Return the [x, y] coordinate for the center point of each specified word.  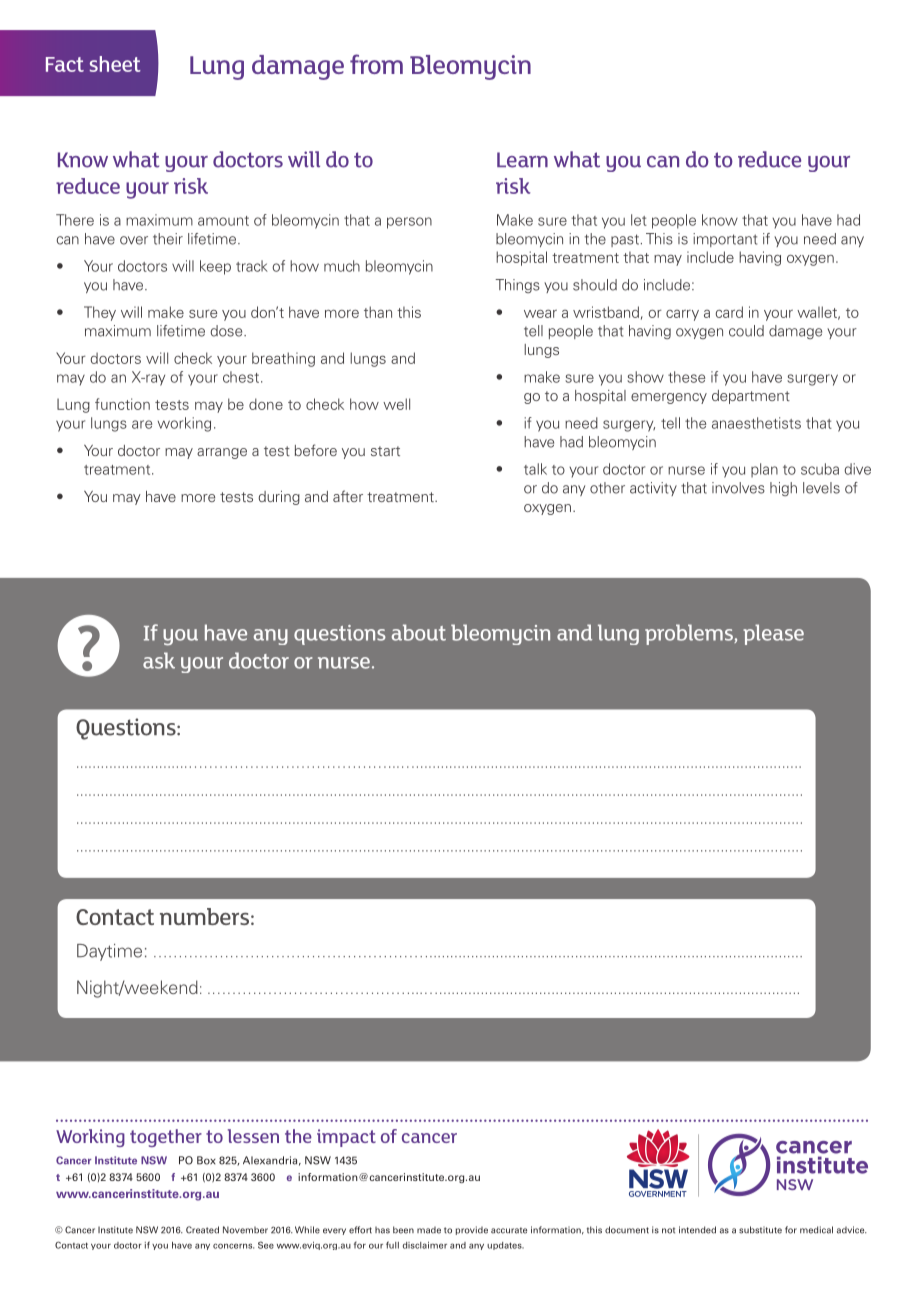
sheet [115, 64]
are [142, 424]
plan [764, 470]
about [419, 632]
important [725, 240]
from [376, 64]
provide [472, 1230]
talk [535, 469]
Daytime [109, 952]
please [773, 634]
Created [202, 1230]
